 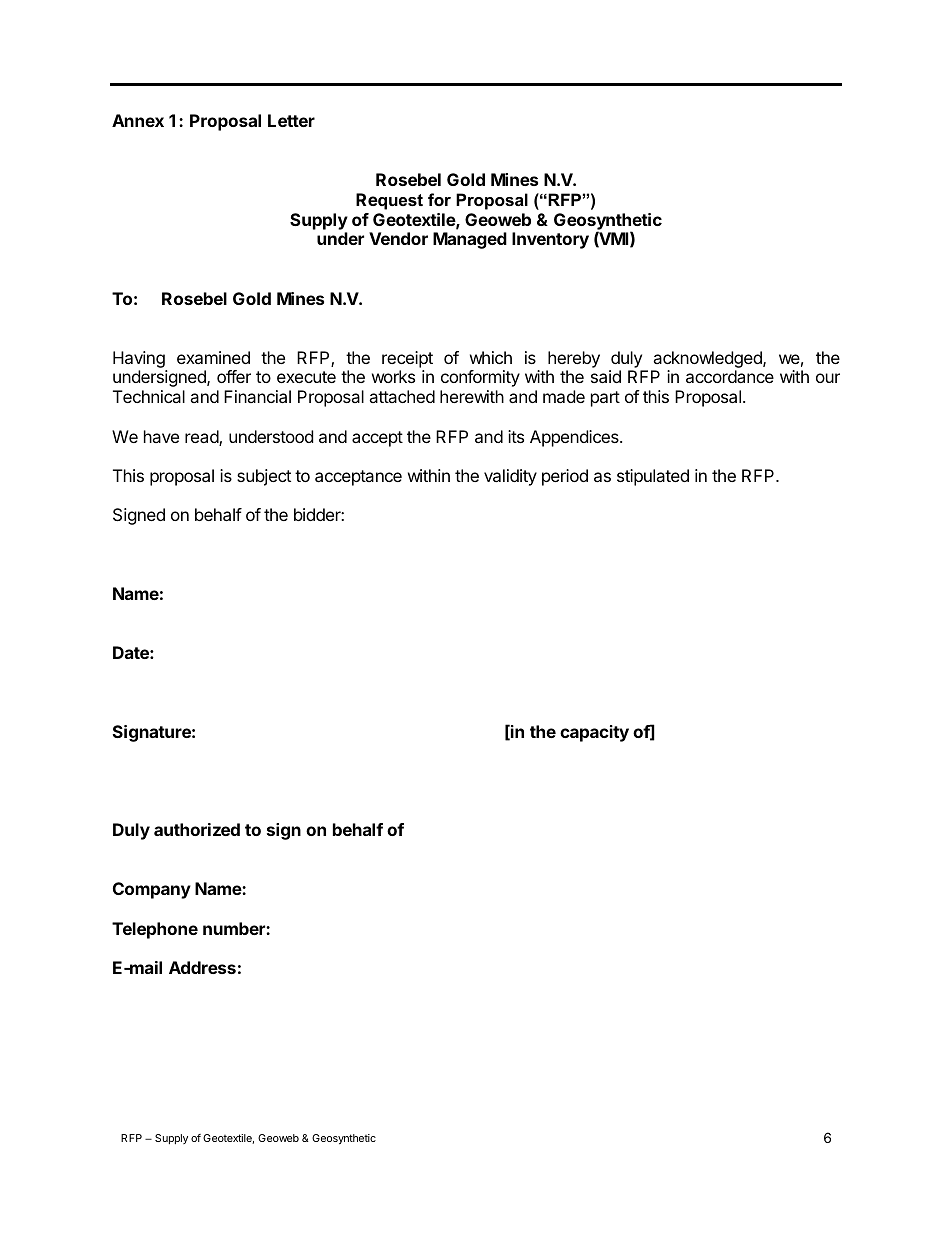 I want to click on which, so click(x=491, y=357).
